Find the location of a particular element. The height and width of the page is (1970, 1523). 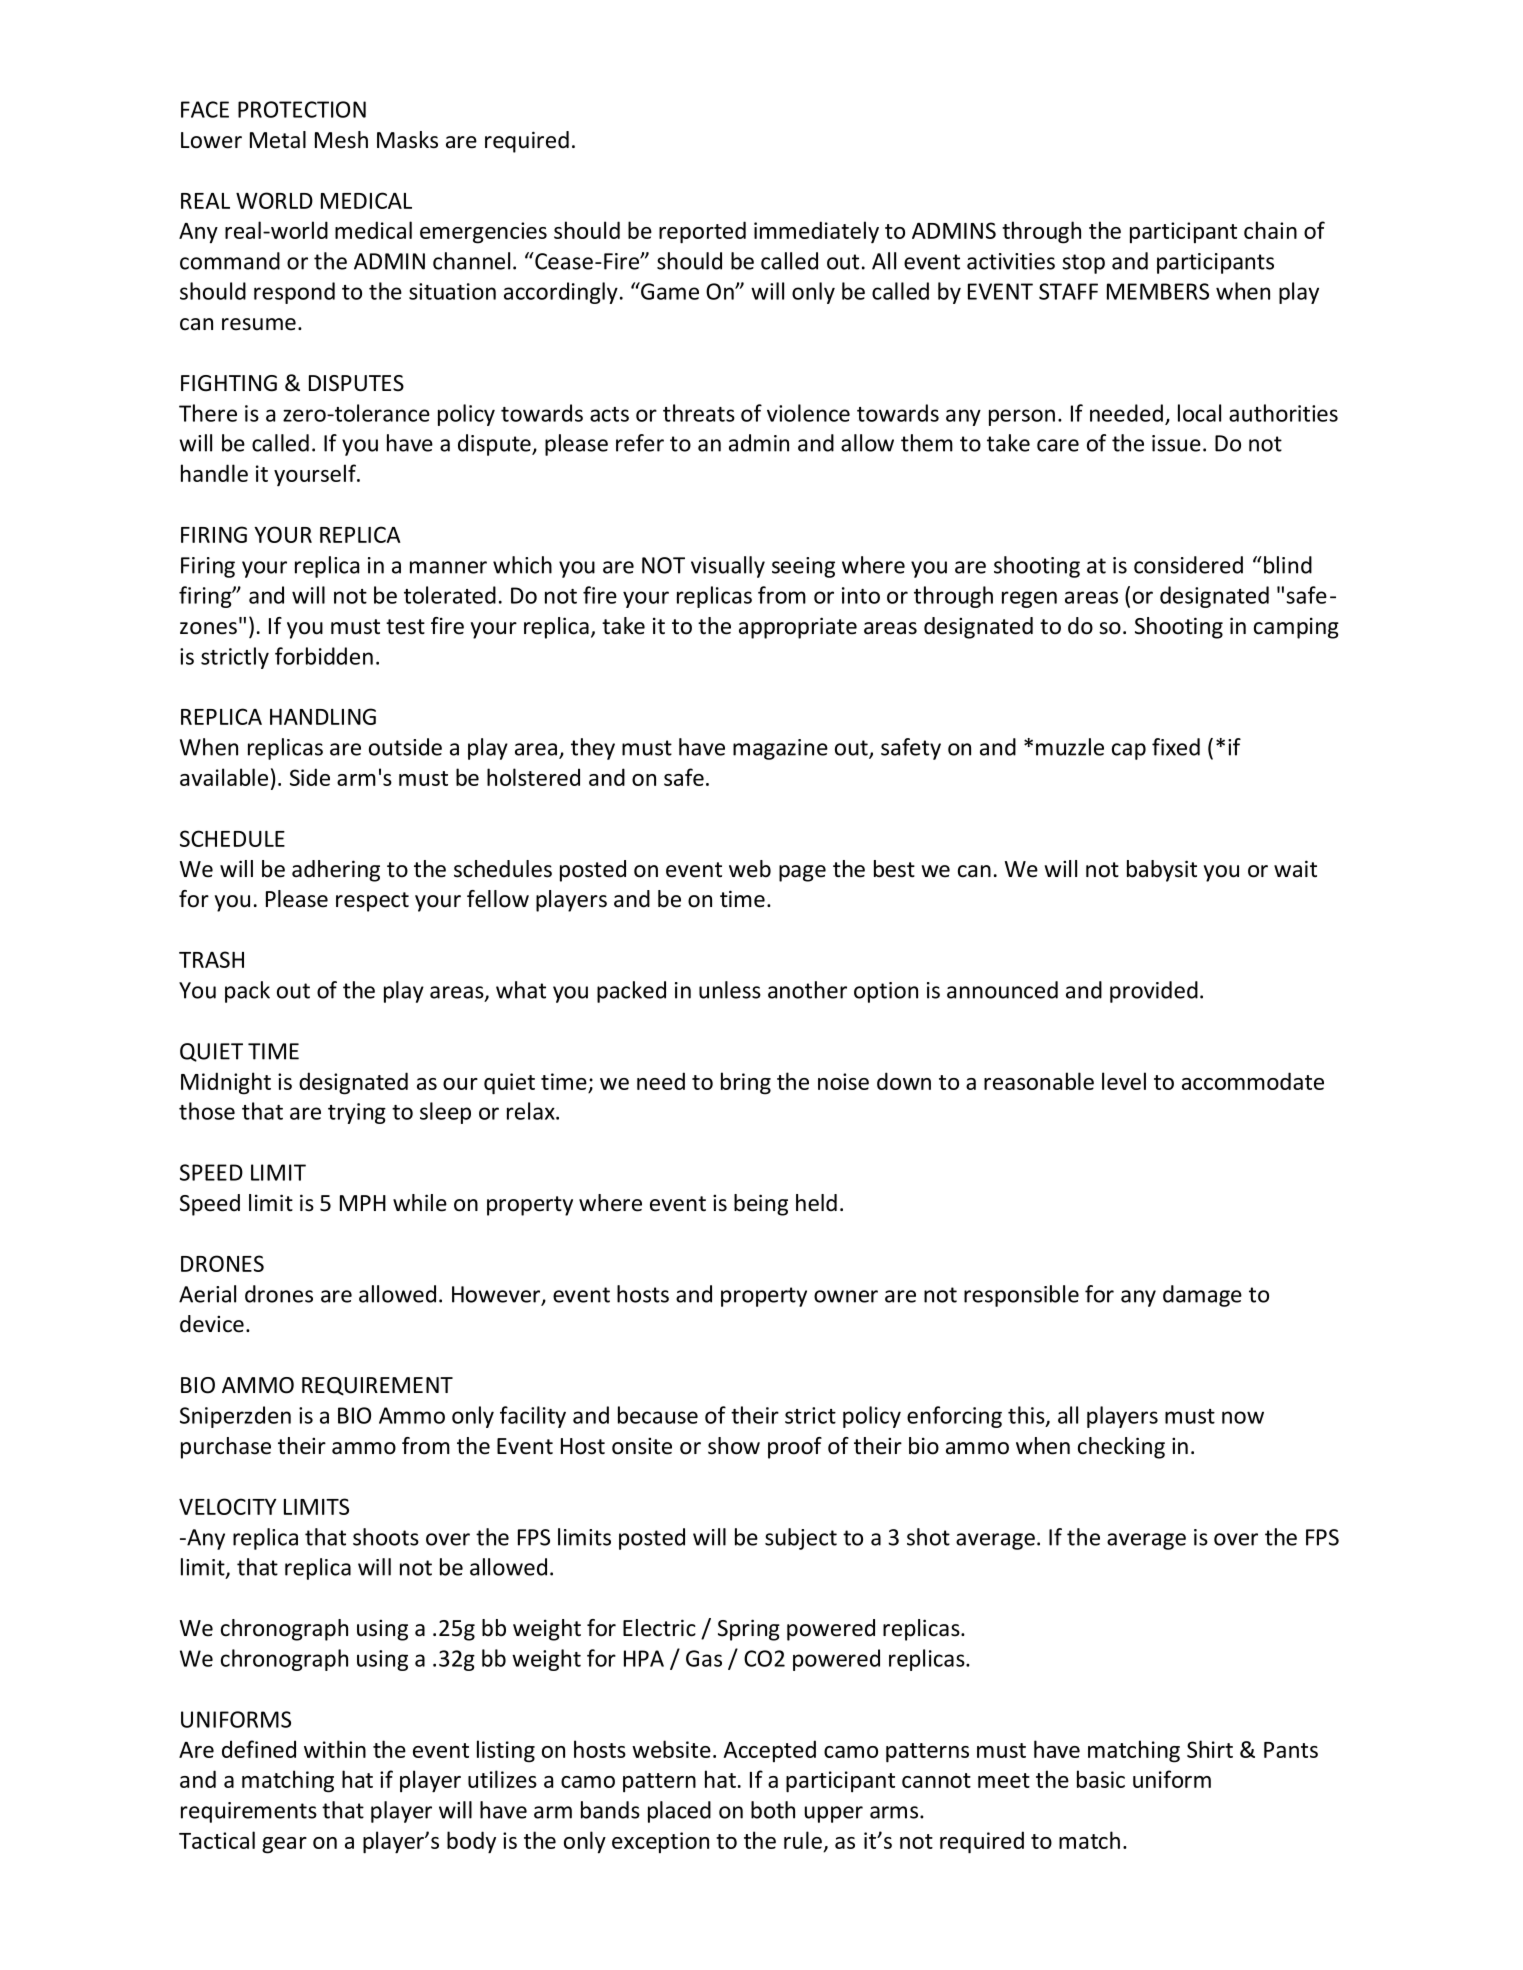

chain is located at coordinates (1270, 230).
